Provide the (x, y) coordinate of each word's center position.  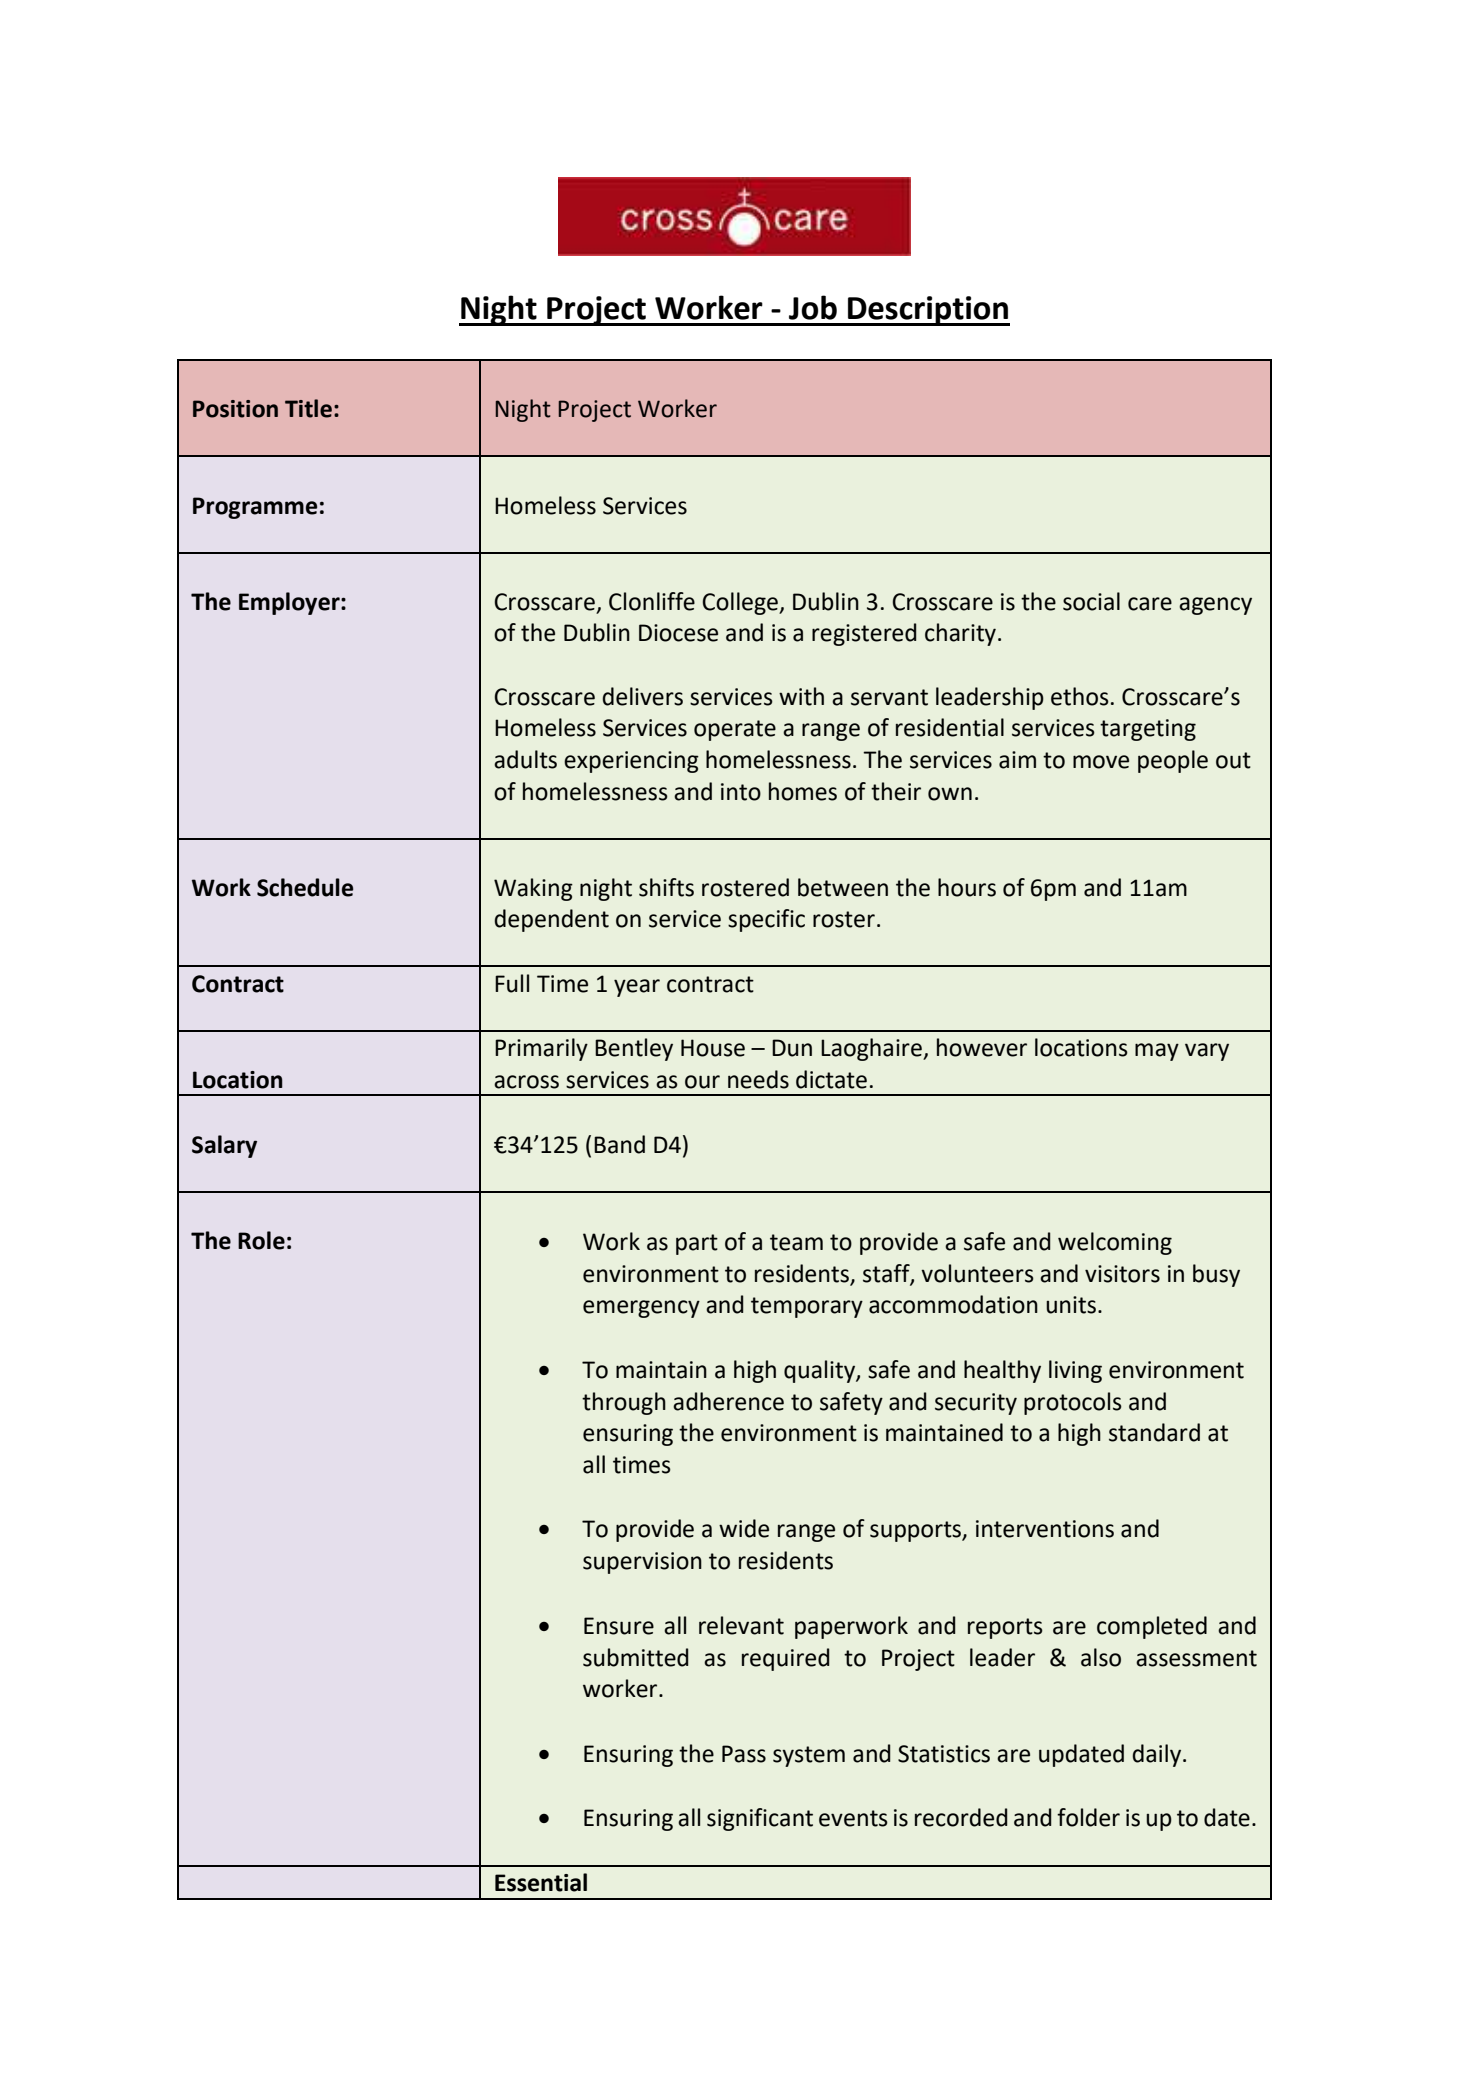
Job (813, 307)
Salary (224, 1146)
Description (928, 311)
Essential (541, 1882)
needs (758, 1079)
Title (308, 408)
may (1157, 1052)
